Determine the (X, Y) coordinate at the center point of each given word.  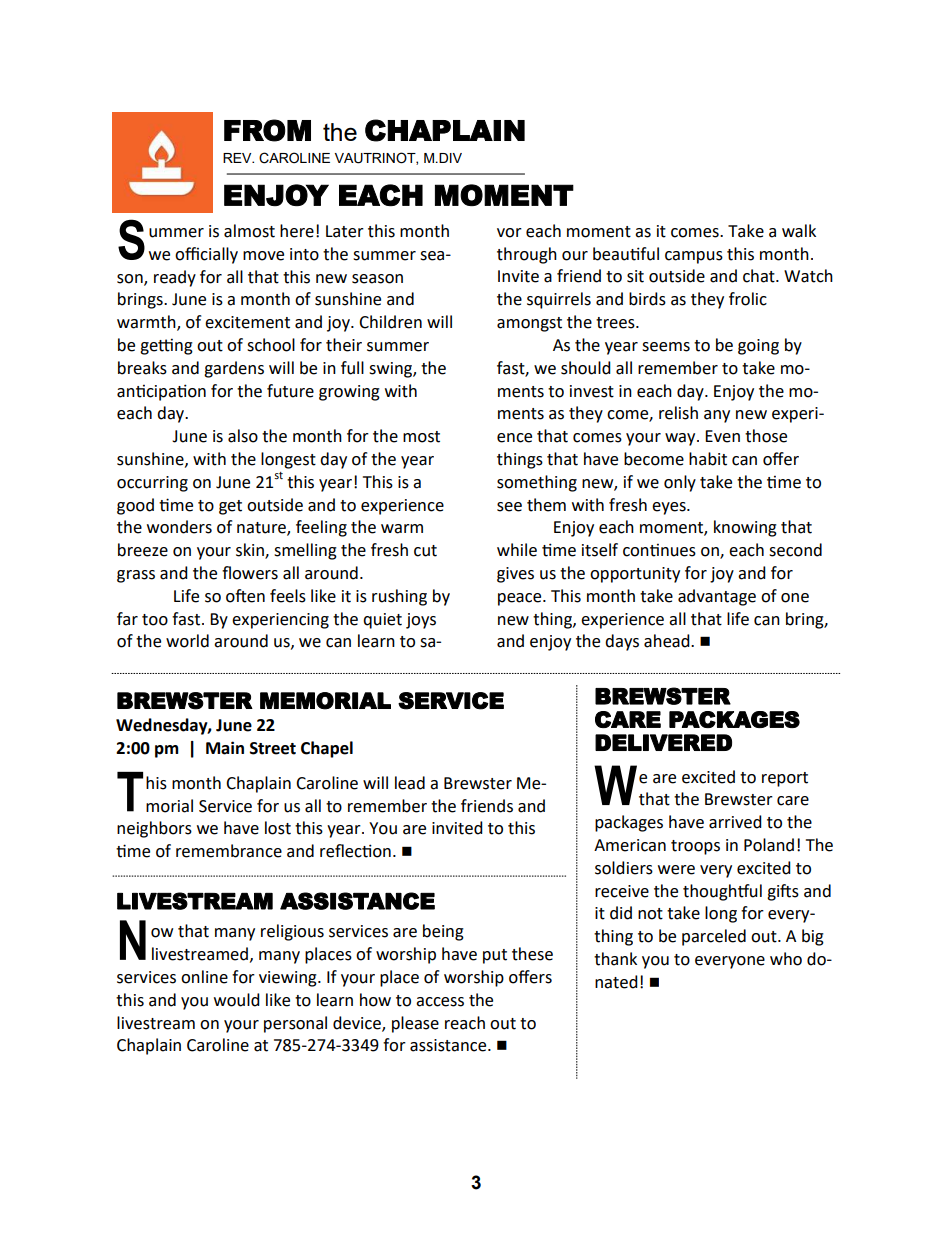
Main (225, 748)
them (546, 505)
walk (799, 231)
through (527, 255)
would (237, 1000)
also (243, 436)
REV (238, 158)
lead (410, 783)
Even (722, 436)
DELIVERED (663, 742)
